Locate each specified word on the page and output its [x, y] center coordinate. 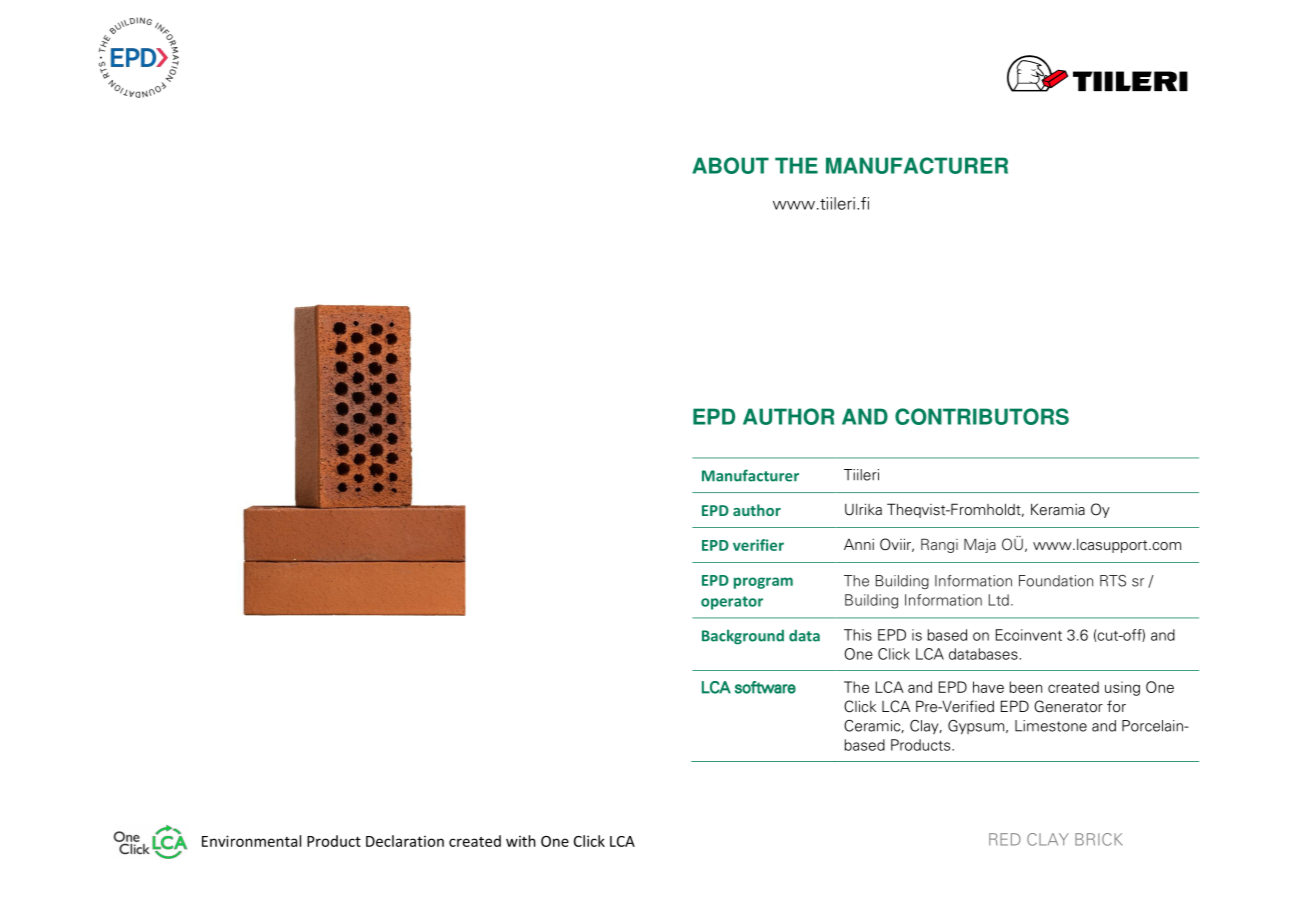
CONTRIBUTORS [982, 416]
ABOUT [730, 165]
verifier [758, 545]
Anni [859, 544]
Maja [980, 545]
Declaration [405, 841]
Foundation [1056, 581]
